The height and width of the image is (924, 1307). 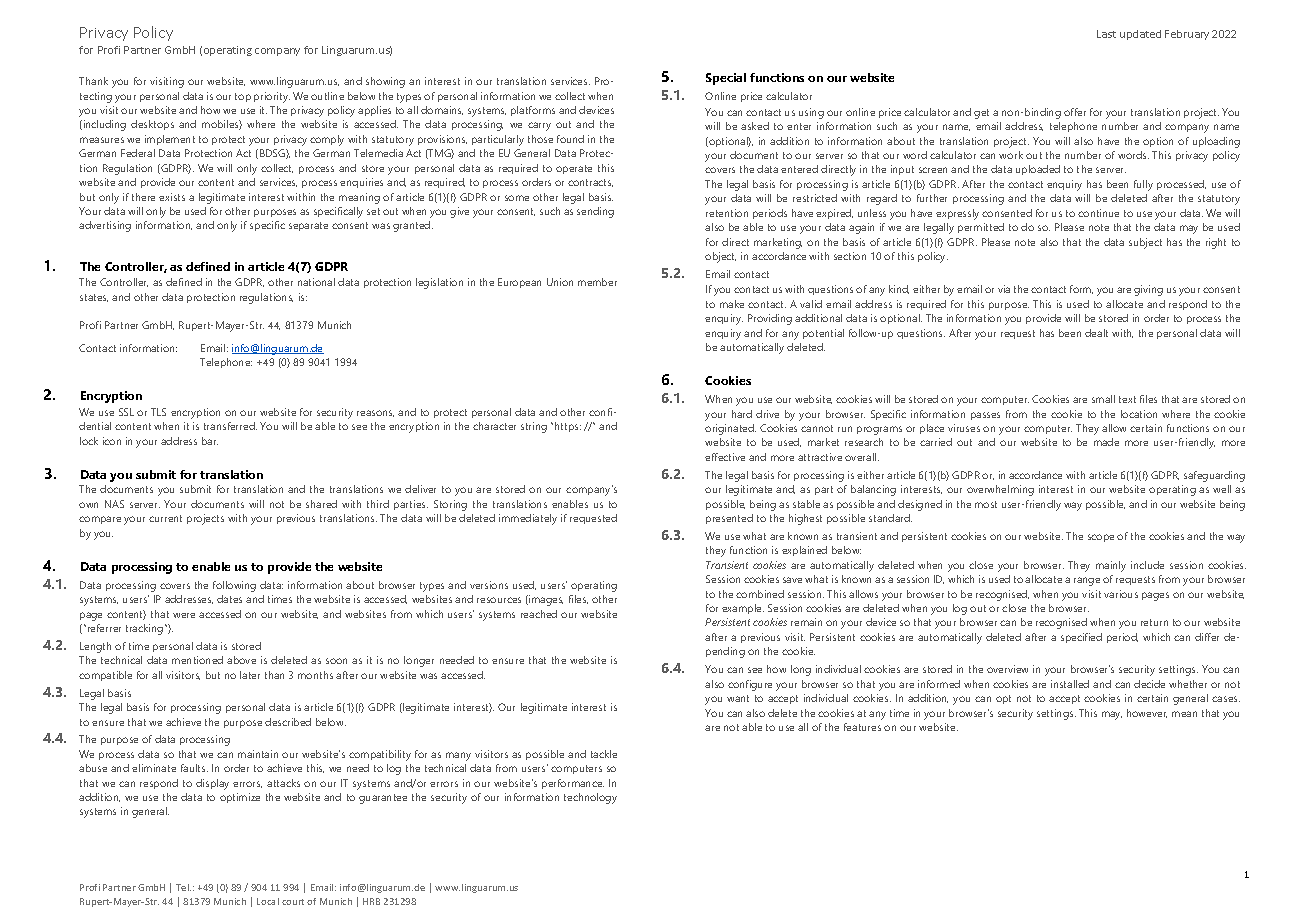 What do you see at coordinates (268, 901) in the image?
I see `Local` at bounding box center [268, 901].
